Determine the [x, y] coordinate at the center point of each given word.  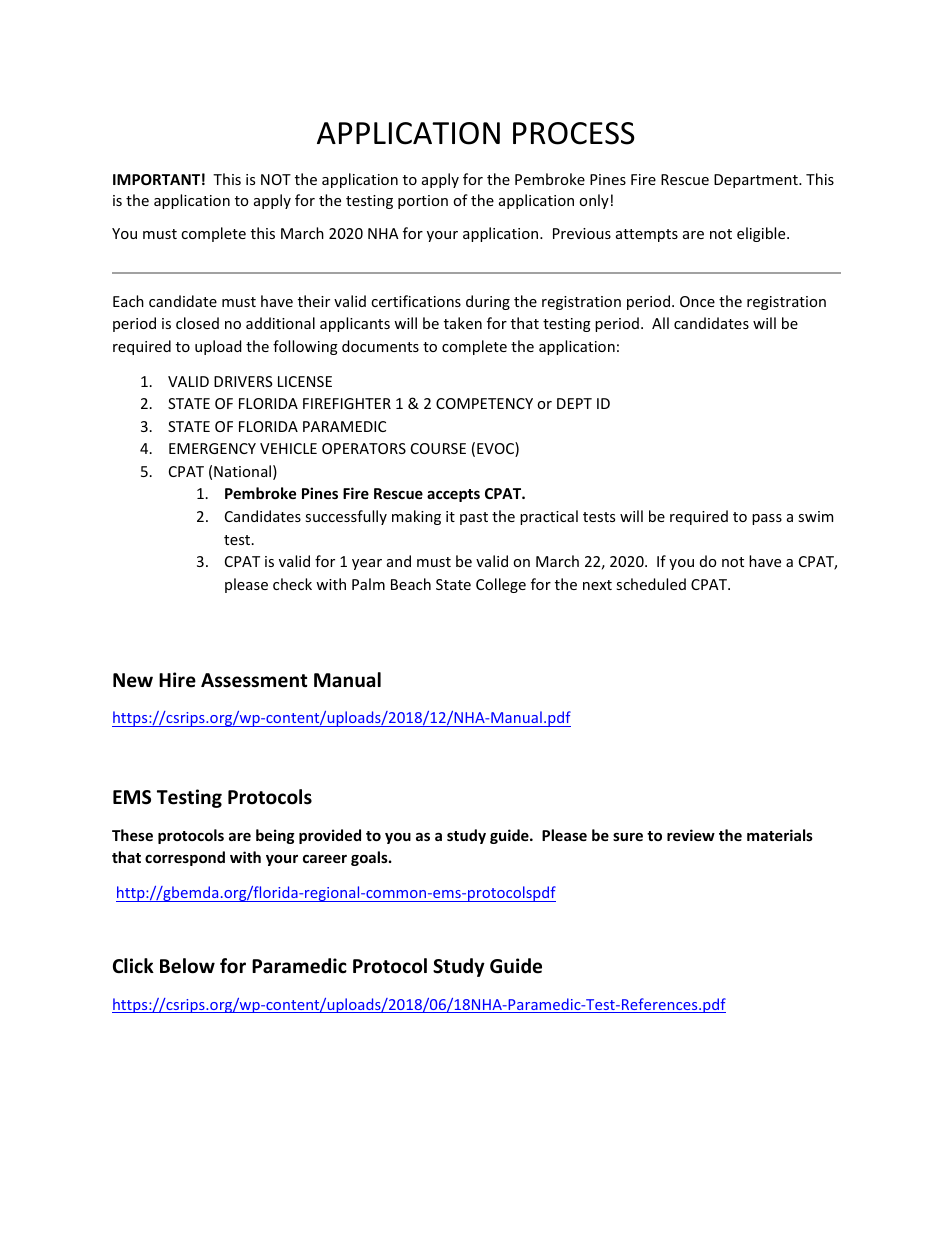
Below [187, 966]
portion [423, 202]
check [292, 584]
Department [757, 181]
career [325, 859]
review [691, 835]
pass [767, 519]
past [474, 518]
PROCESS [574, 133]
